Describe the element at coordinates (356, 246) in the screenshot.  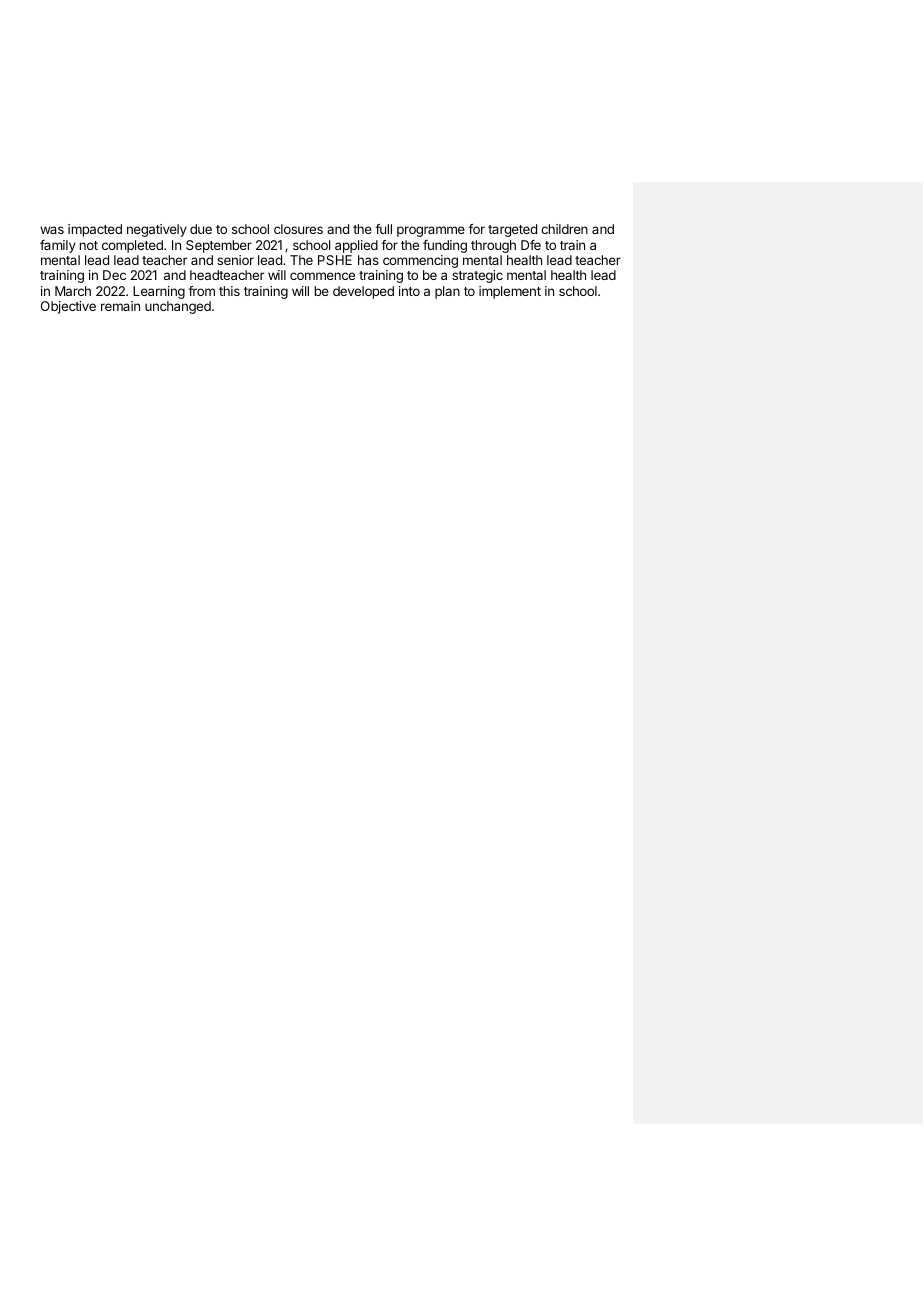
I see `applied` at that location.
